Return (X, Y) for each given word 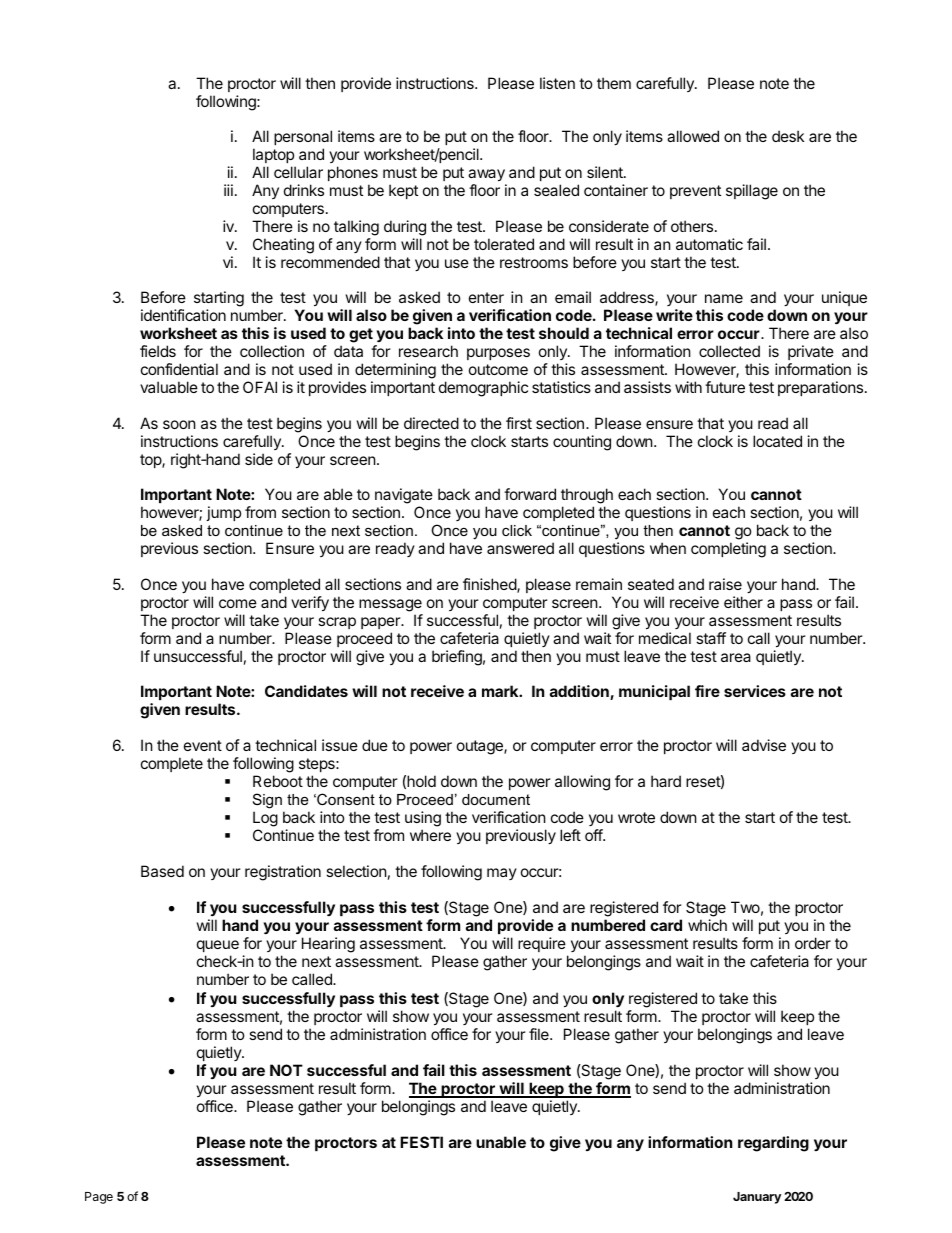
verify (310, 603)
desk (788, 136)
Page (99, 1198)
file (540, 1034)
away (487, 177)
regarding (773, 1144)
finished (490, 585)
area (736, 657)
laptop (274, 157)
